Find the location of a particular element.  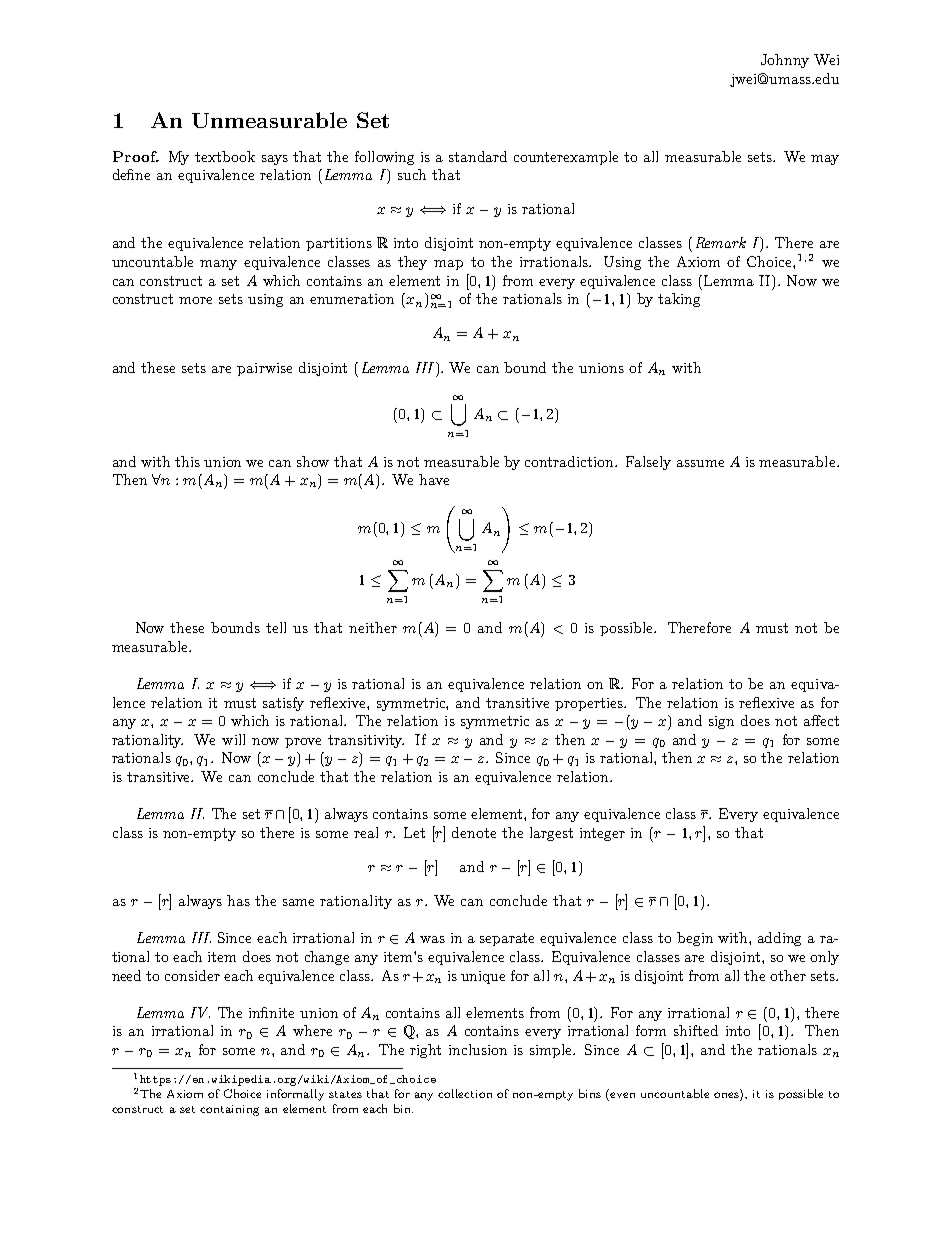

assume is located at coordinates (700, 463).
